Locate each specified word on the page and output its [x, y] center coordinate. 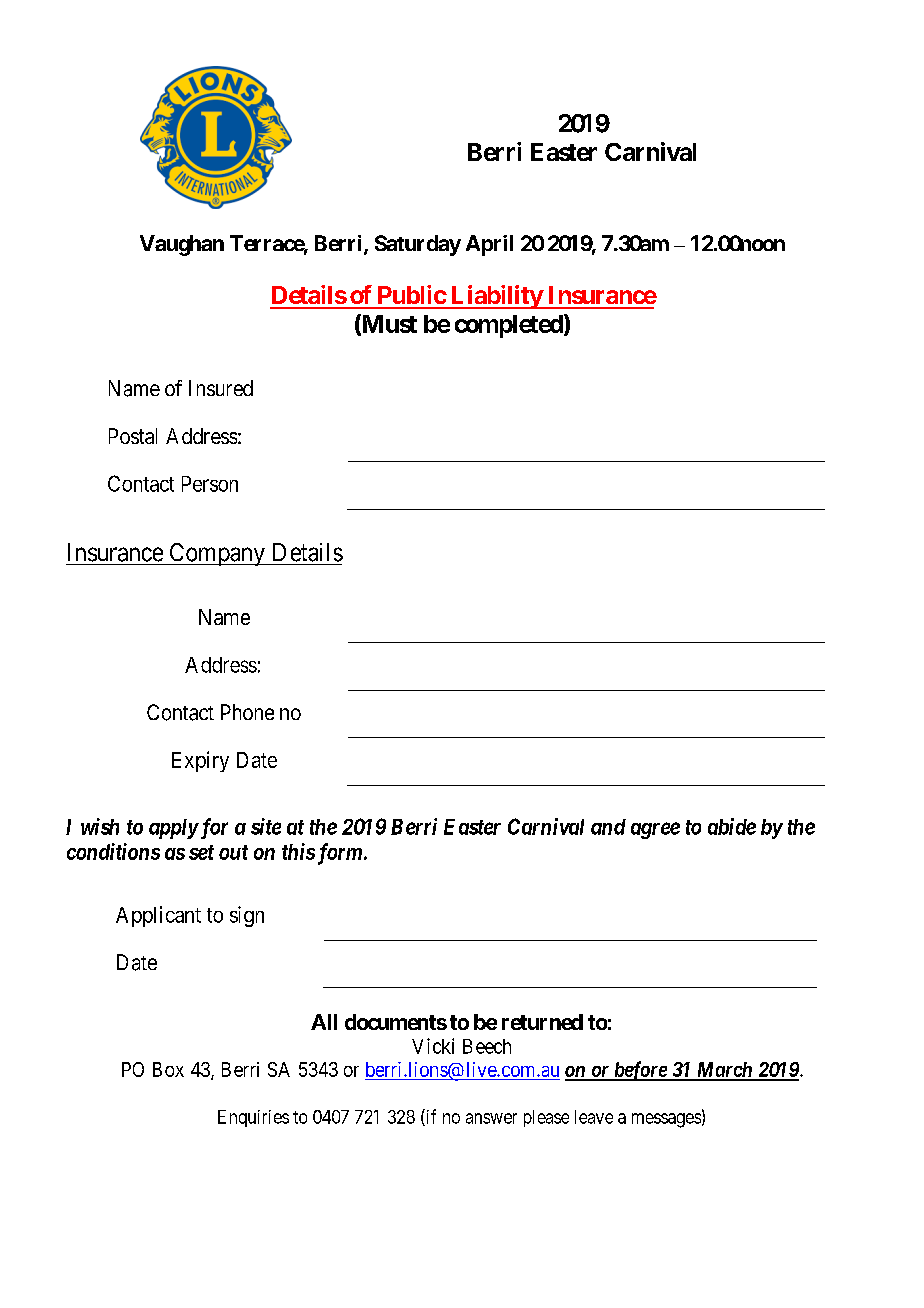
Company [217, 554]
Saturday [418, 245]
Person [210, 484]
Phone [247, 712]
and [608, 827]
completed [510, 326]
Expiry [200, 761]
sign [247, 916]
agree [655, 830]
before [640, 1071]
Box [168, 1069]
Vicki [433, 1046]
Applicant [158, 916]
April [489, 245]
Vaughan [182, 245]
